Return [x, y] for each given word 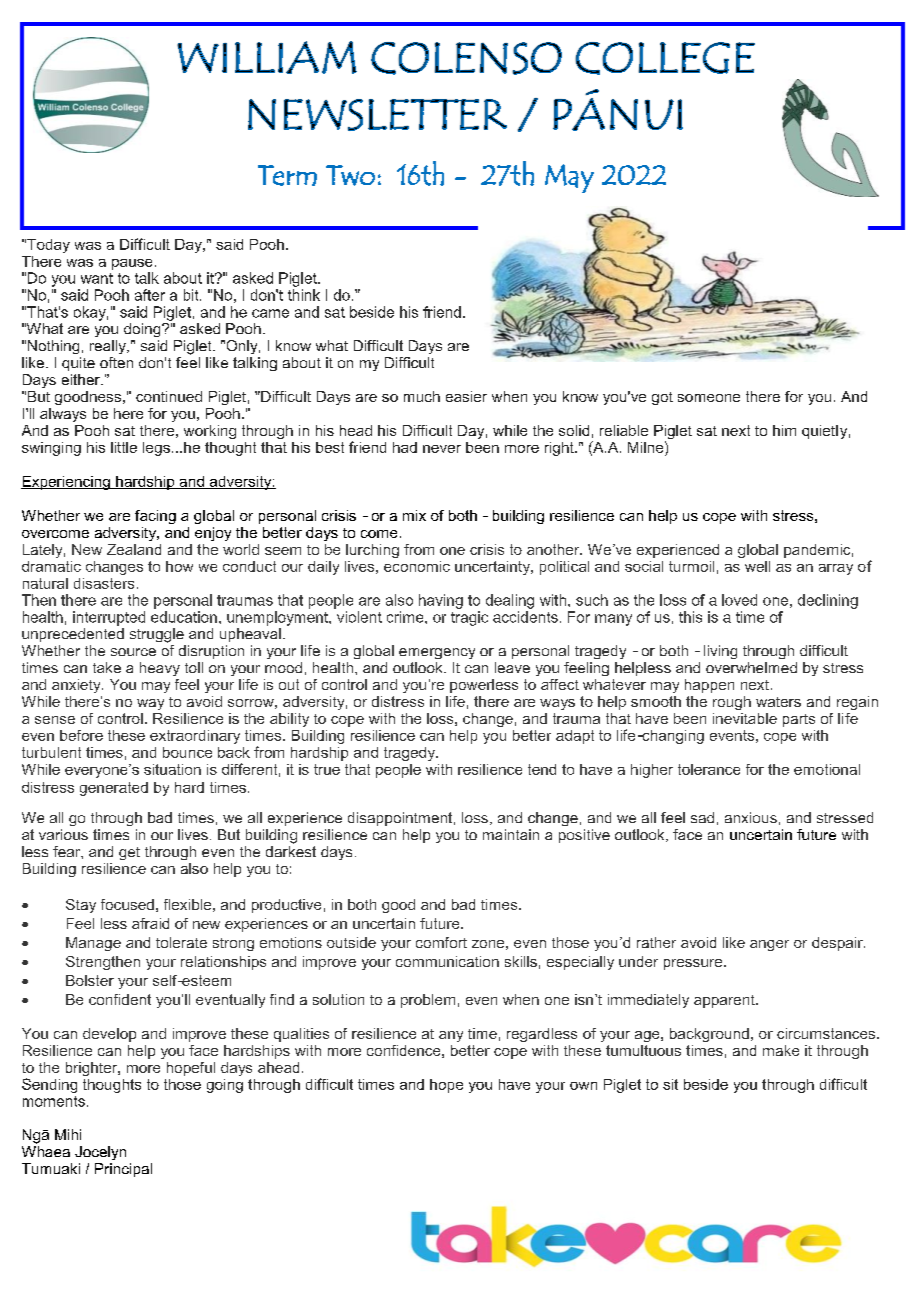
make [781, 1050]
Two [350, 175]
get [129, 853]
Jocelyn [100, 1153]
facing [155, 517]
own [583, 1086]
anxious [751, 817]
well [757, 566]
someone [709, 398]
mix [414, 515]
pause [132, 264]
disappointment [401, 819]
